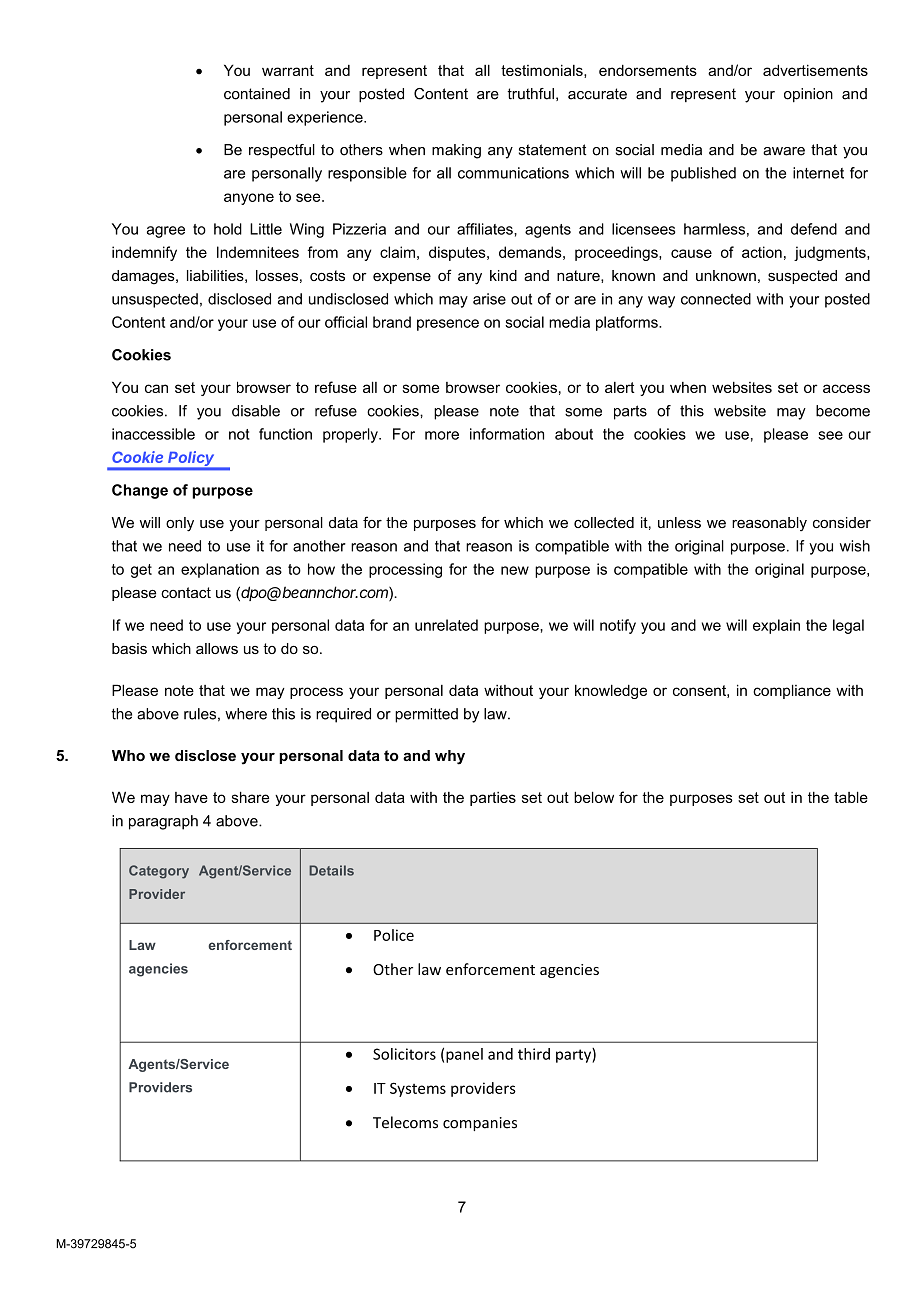  I want to click on contained, so click(257, 94).
